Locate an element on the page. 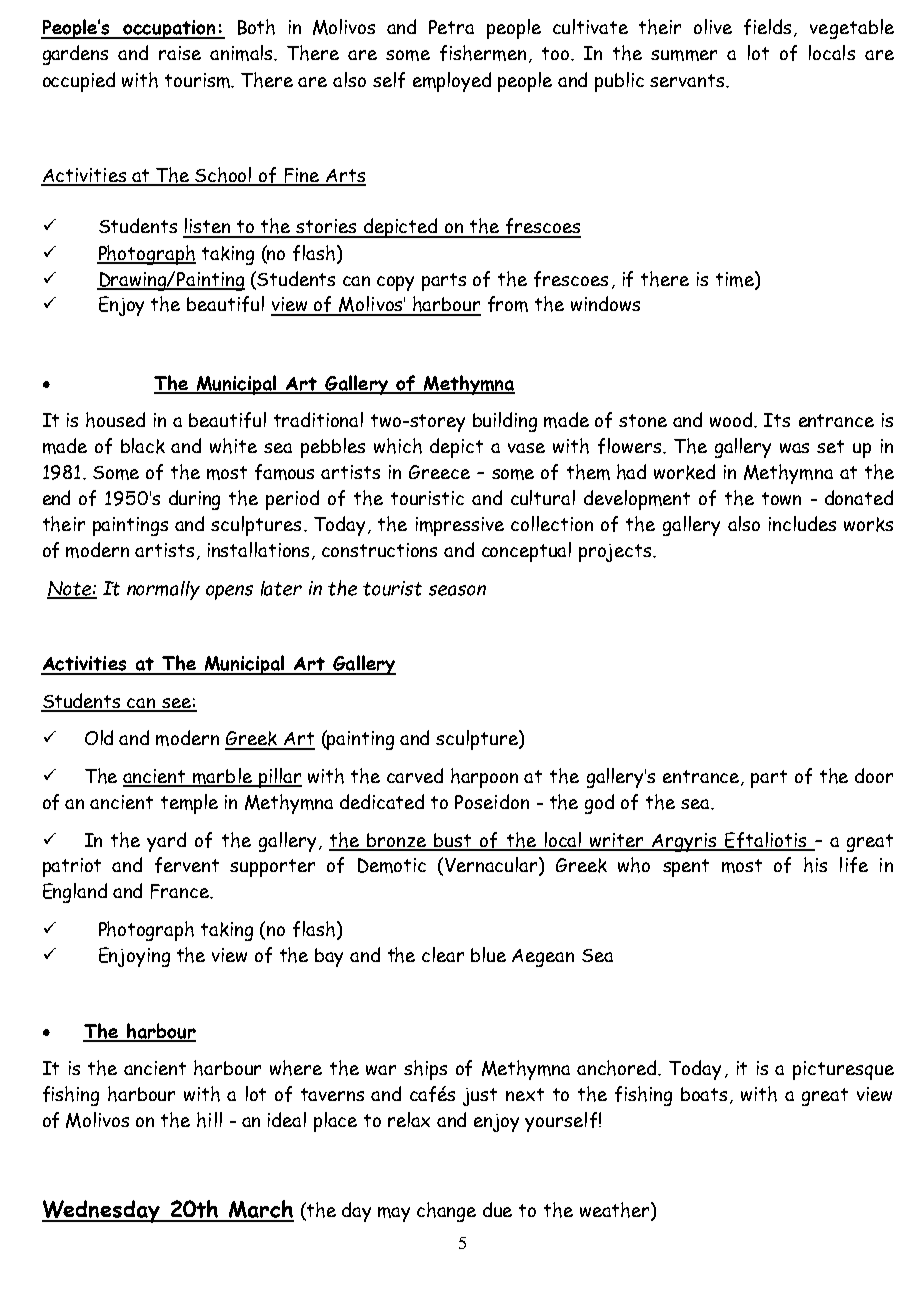 The image size is (924, 1308). raise is located at coordinates (180, 53).
